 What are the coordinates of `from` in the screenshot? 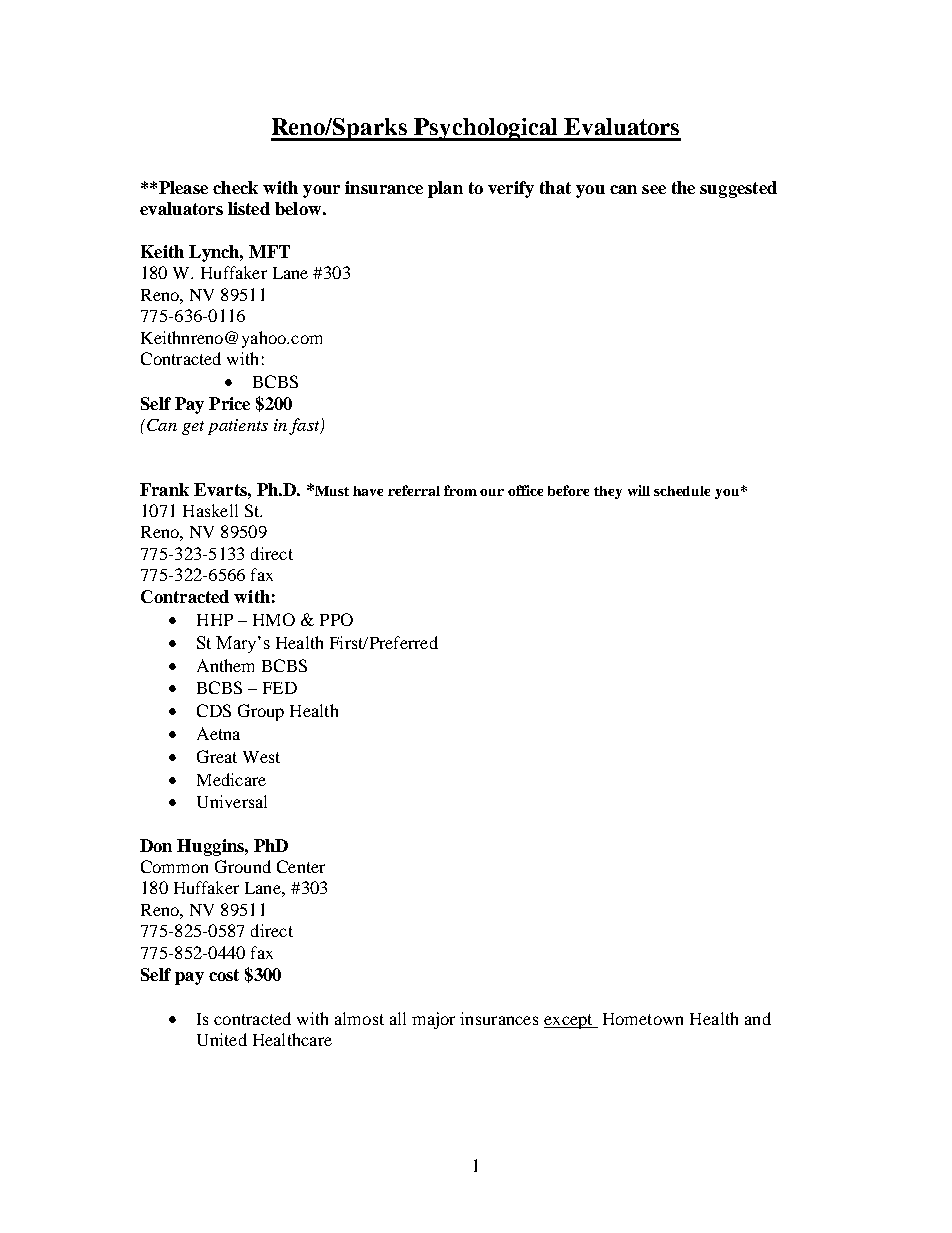 It's located at (460, 490).
